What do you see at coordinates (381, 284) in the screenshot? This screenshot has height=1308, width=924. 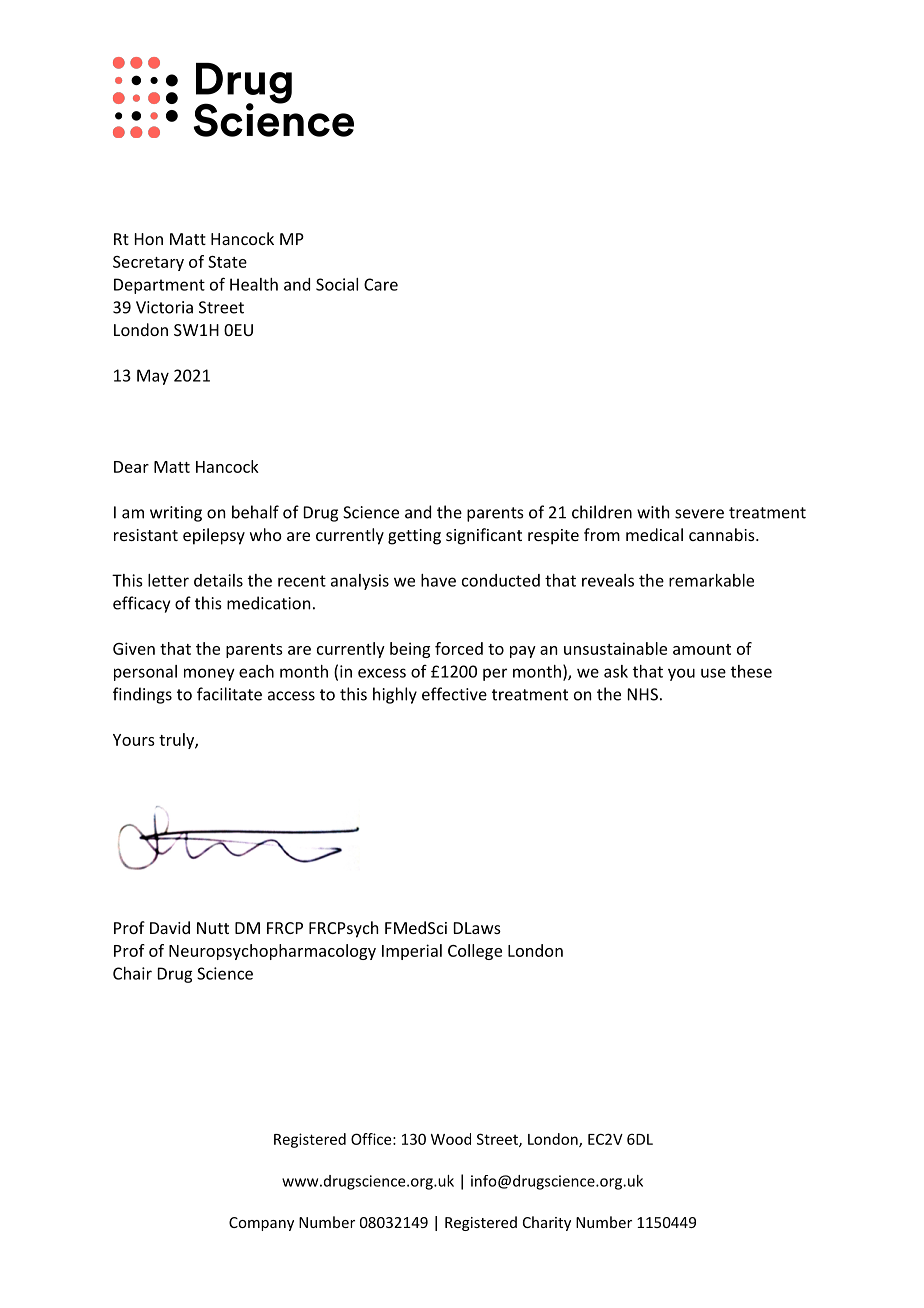 I see `Care` at bounding box center [381, 284].
